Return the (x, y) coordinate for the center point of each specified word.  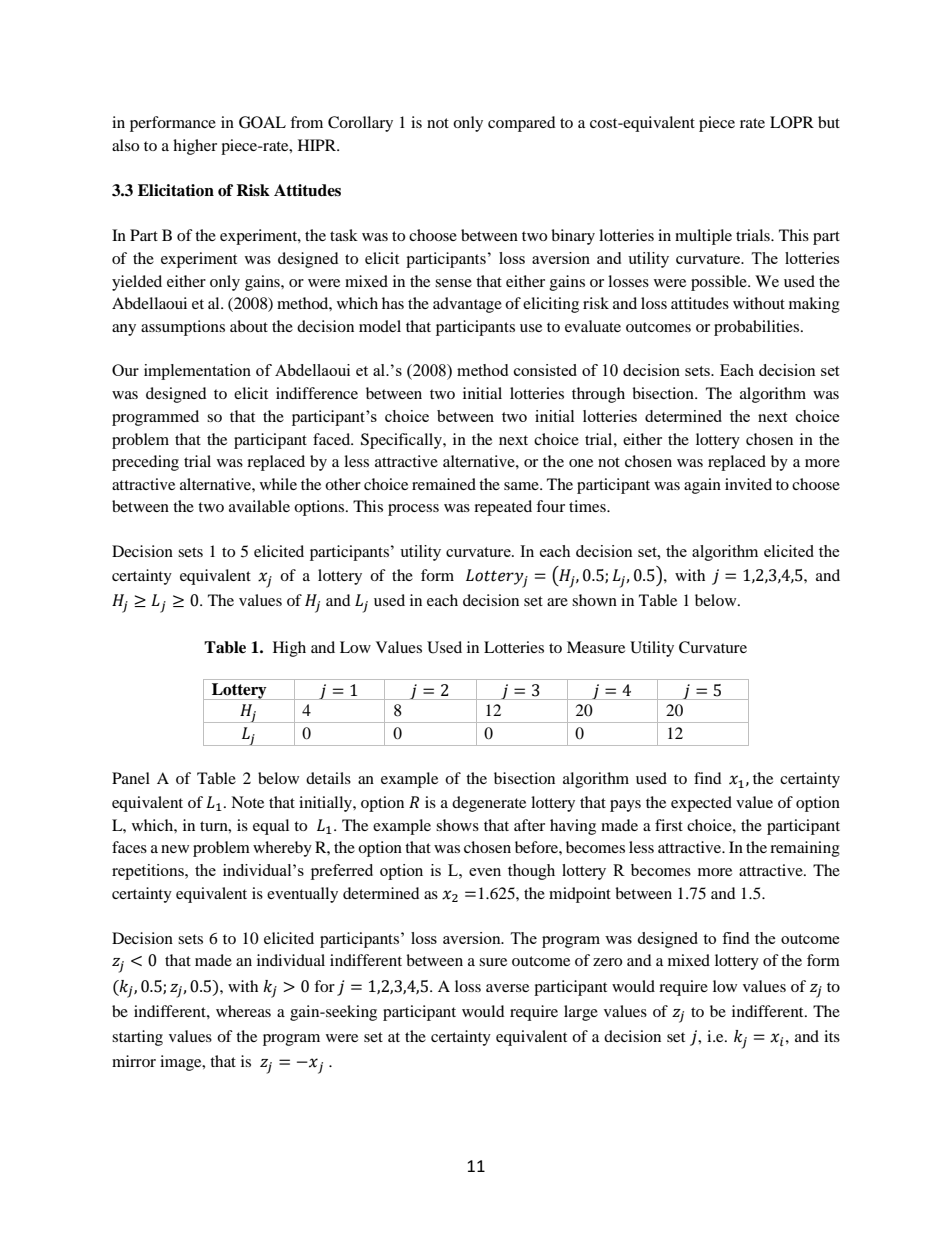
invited (748, 484)
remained (444, 484)
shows (457, 825)
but (829, 122)
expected (701, 804)
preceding (145, 463)
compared (522, 124)
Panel (131, 778)
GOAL (262, 122)
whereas (243, 1011)
